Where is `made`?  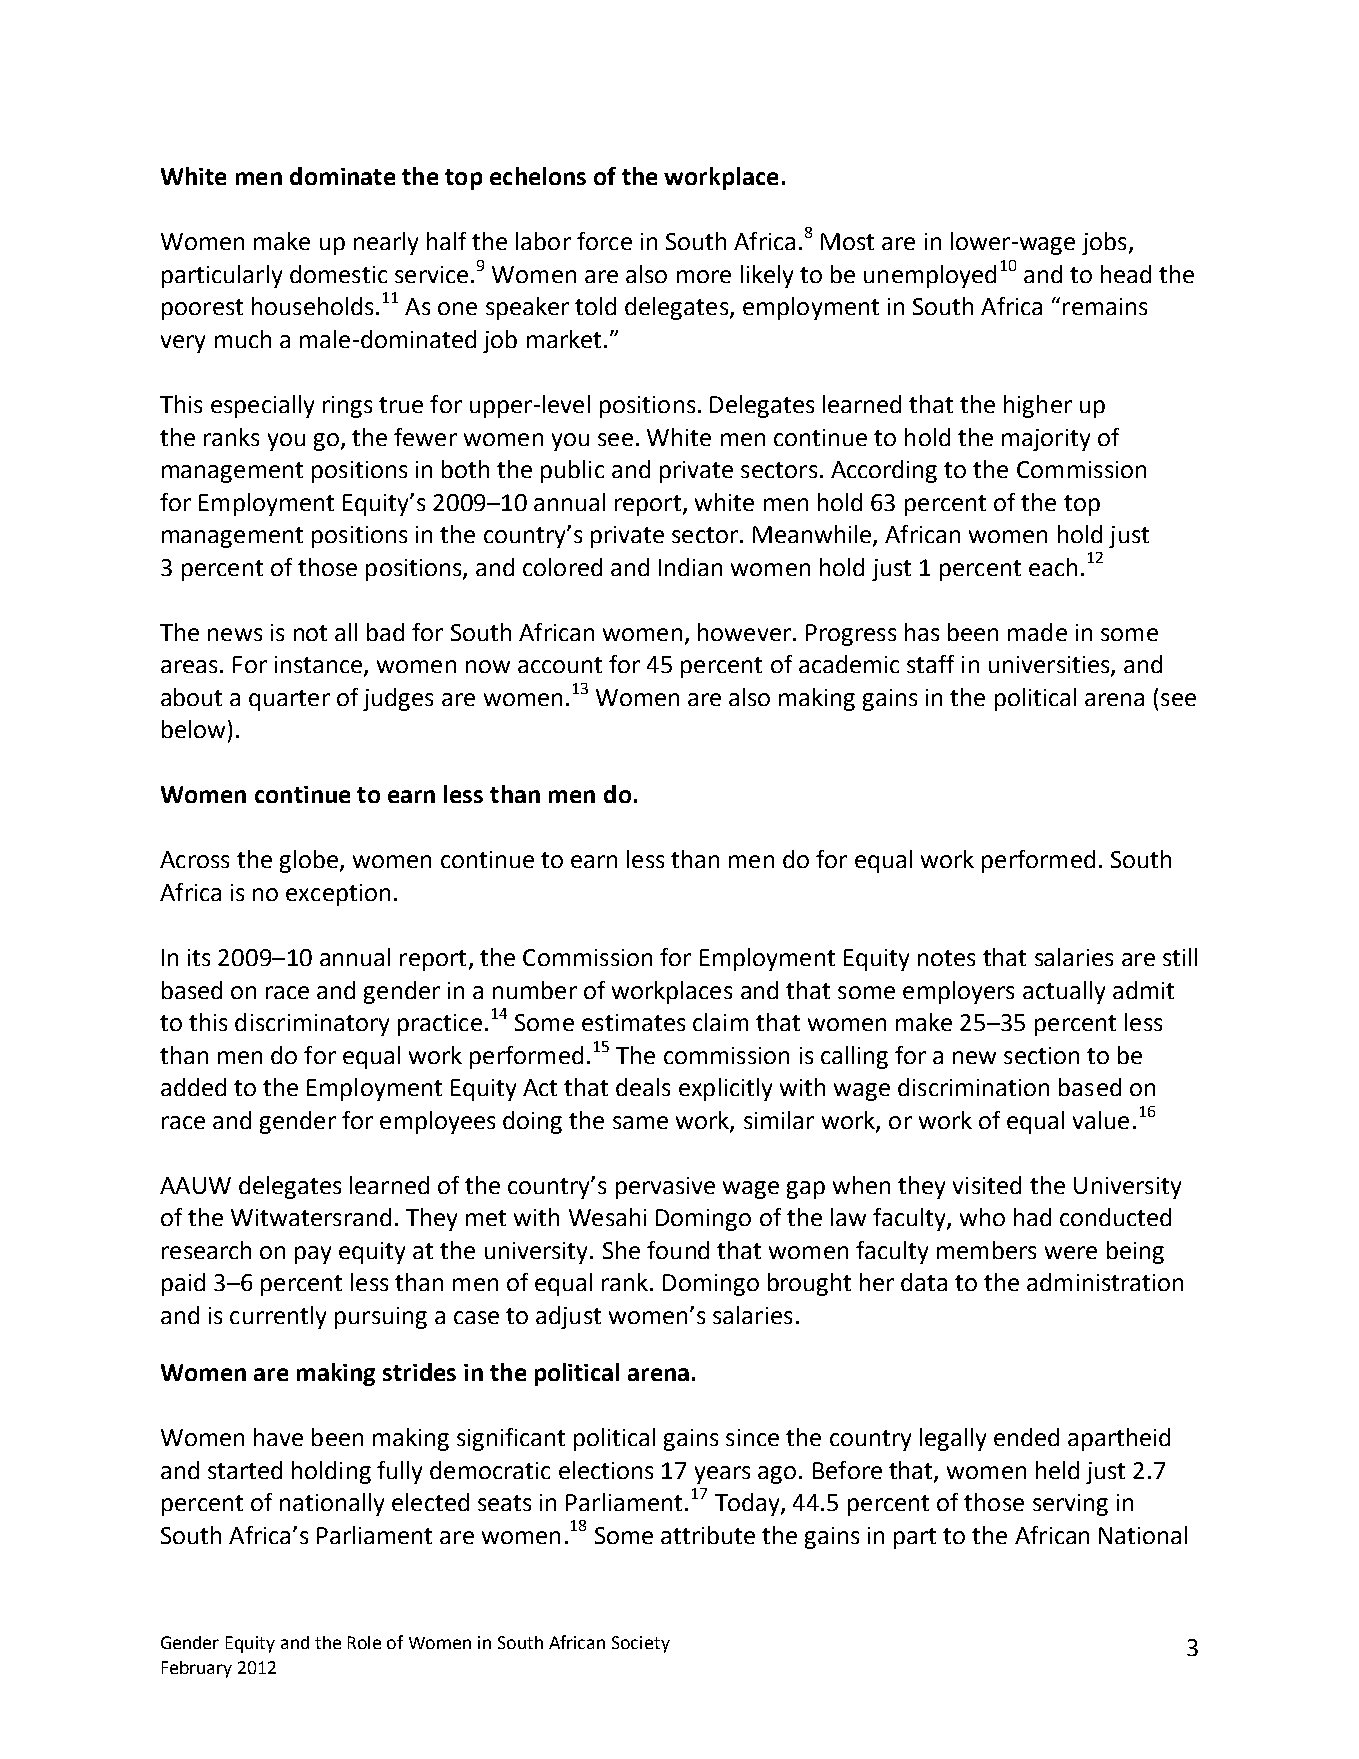 made is located at coordinates (1037, 632).
